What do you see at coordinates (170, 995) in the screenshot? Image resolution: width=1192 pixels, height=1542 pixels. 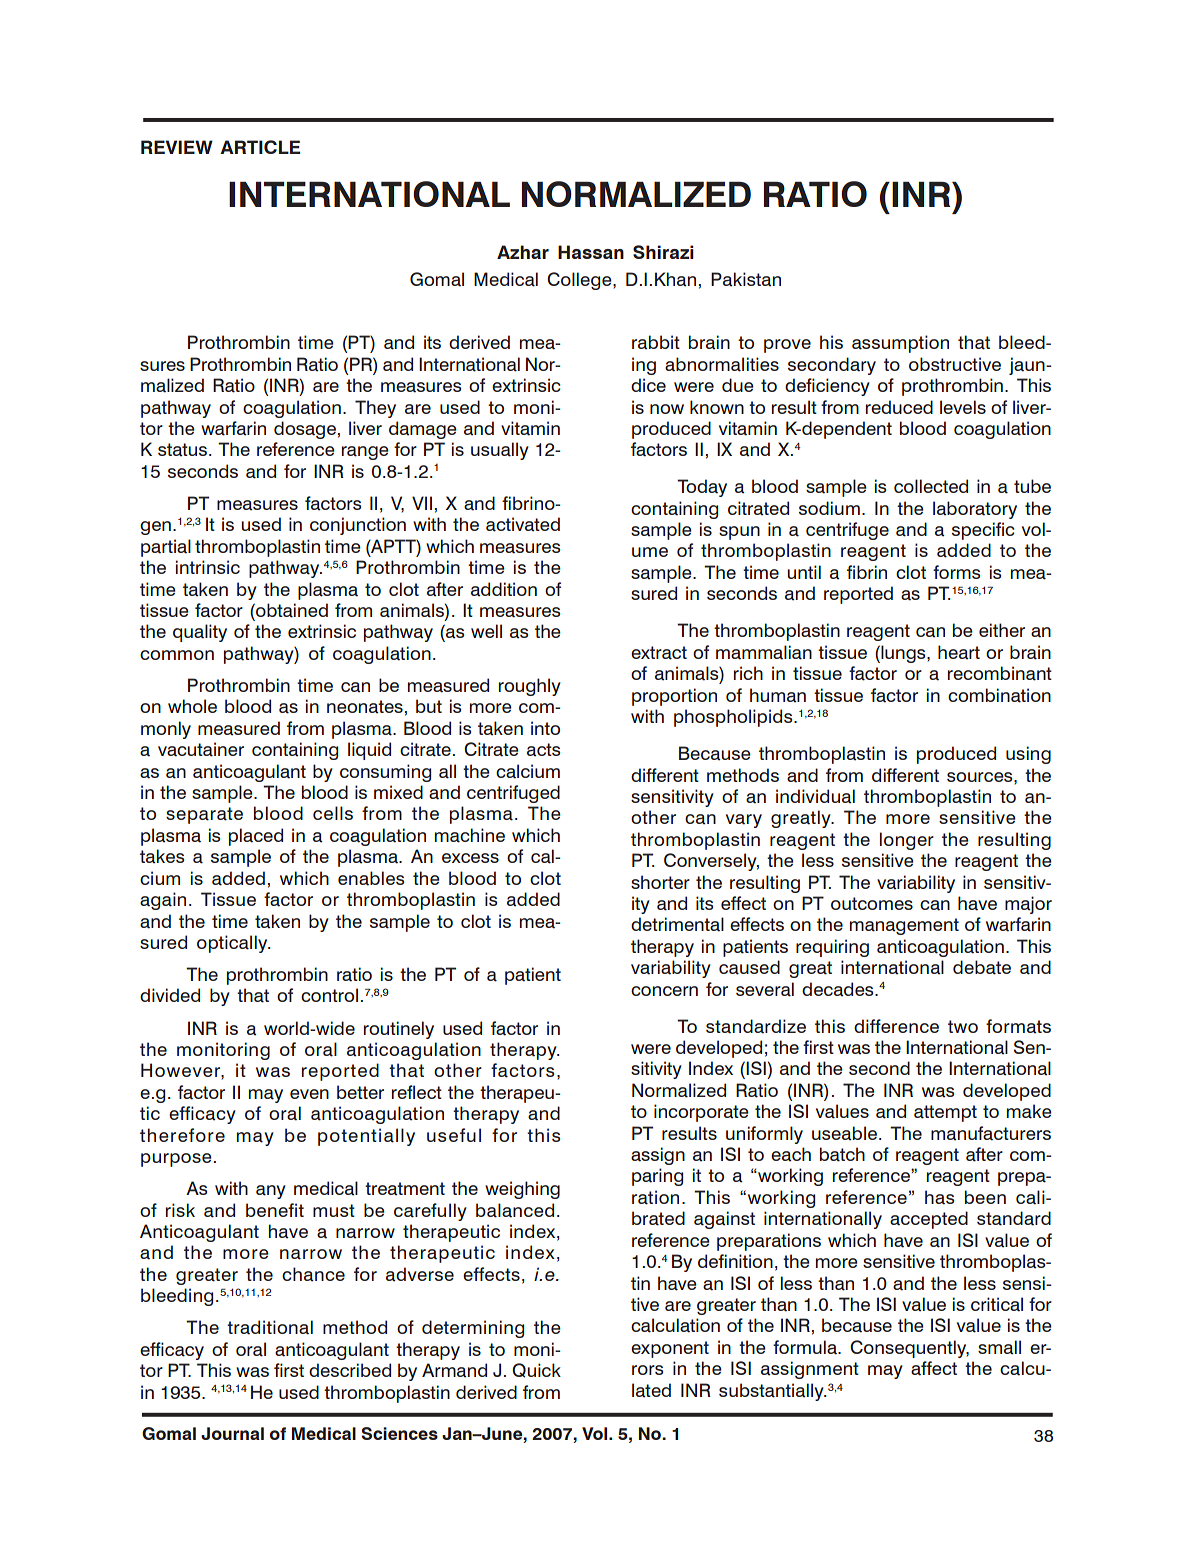 I see `divided` at bounding box center [170, 995].
